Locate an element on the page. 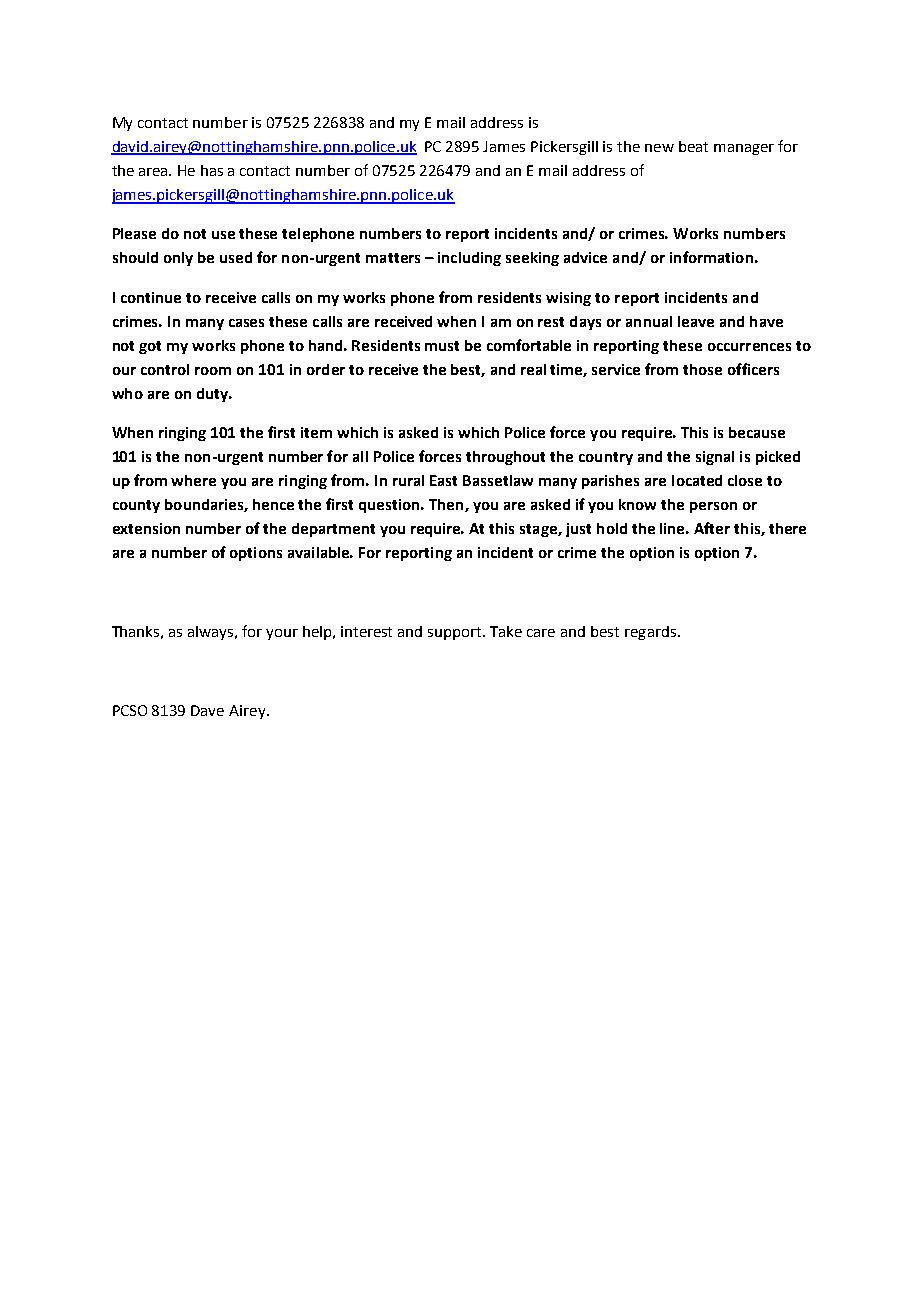 The width and height of the page is (924, 1307). Dave is located at coordinates (207, 710).
